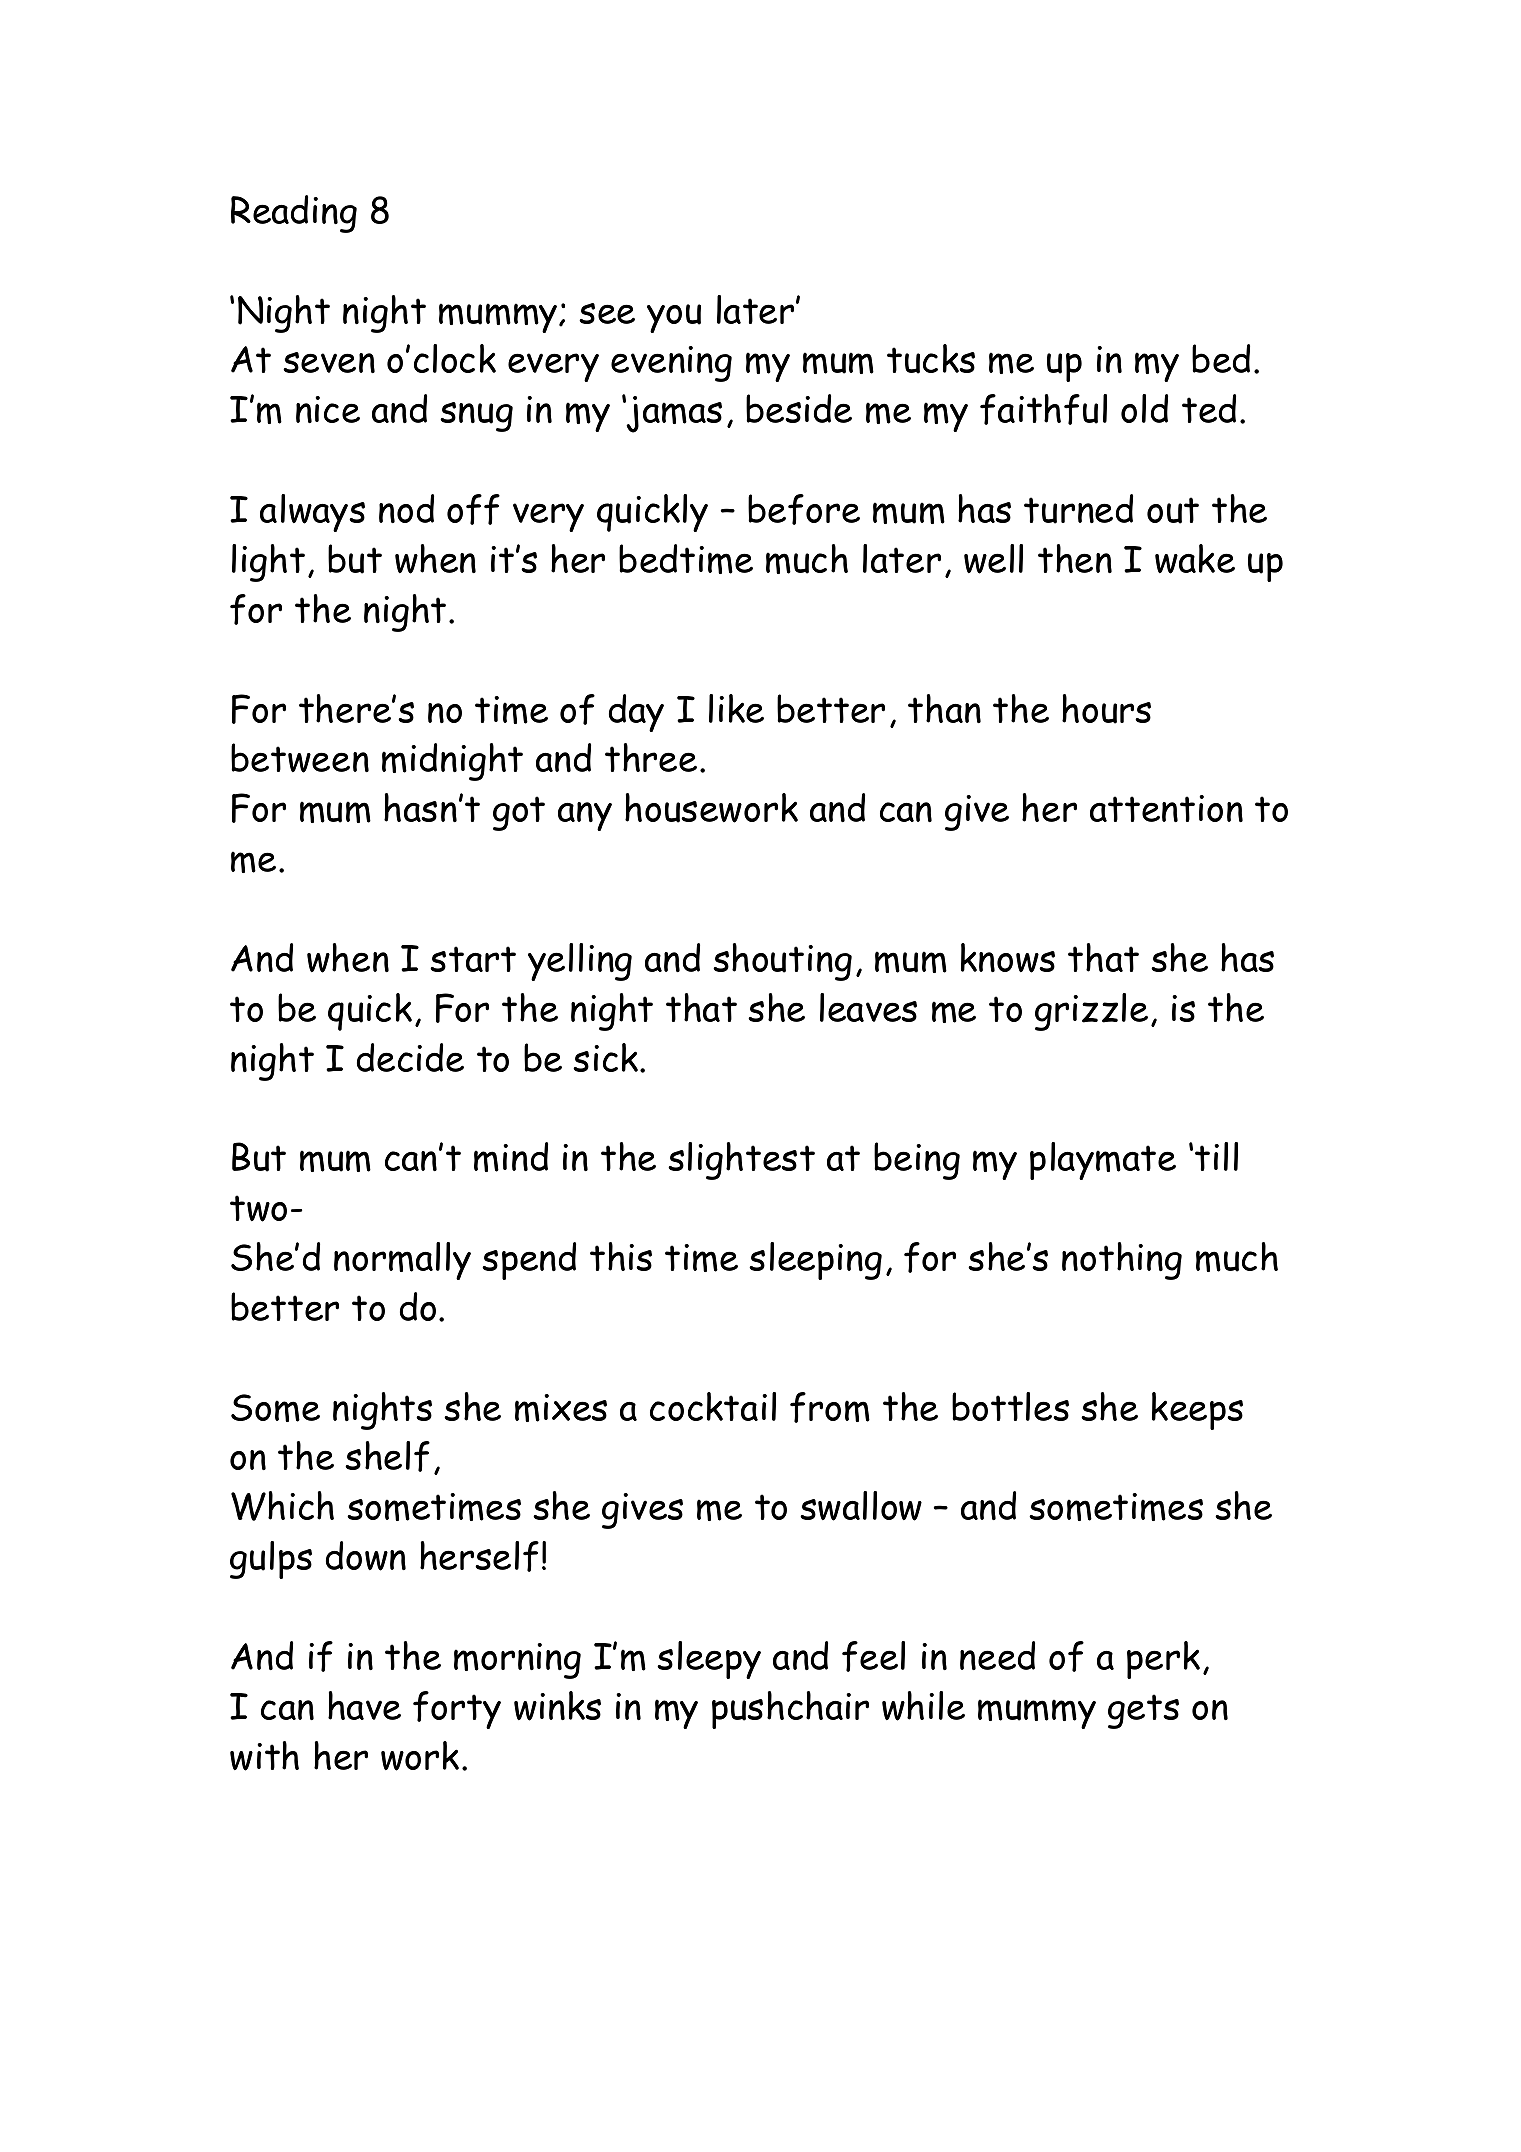 This screenshot has width=1521, height=2152. What do you see at coordinates (790, 1710) in the screenshot?
I see `pushchair` at bounding box center [790, 1710].
